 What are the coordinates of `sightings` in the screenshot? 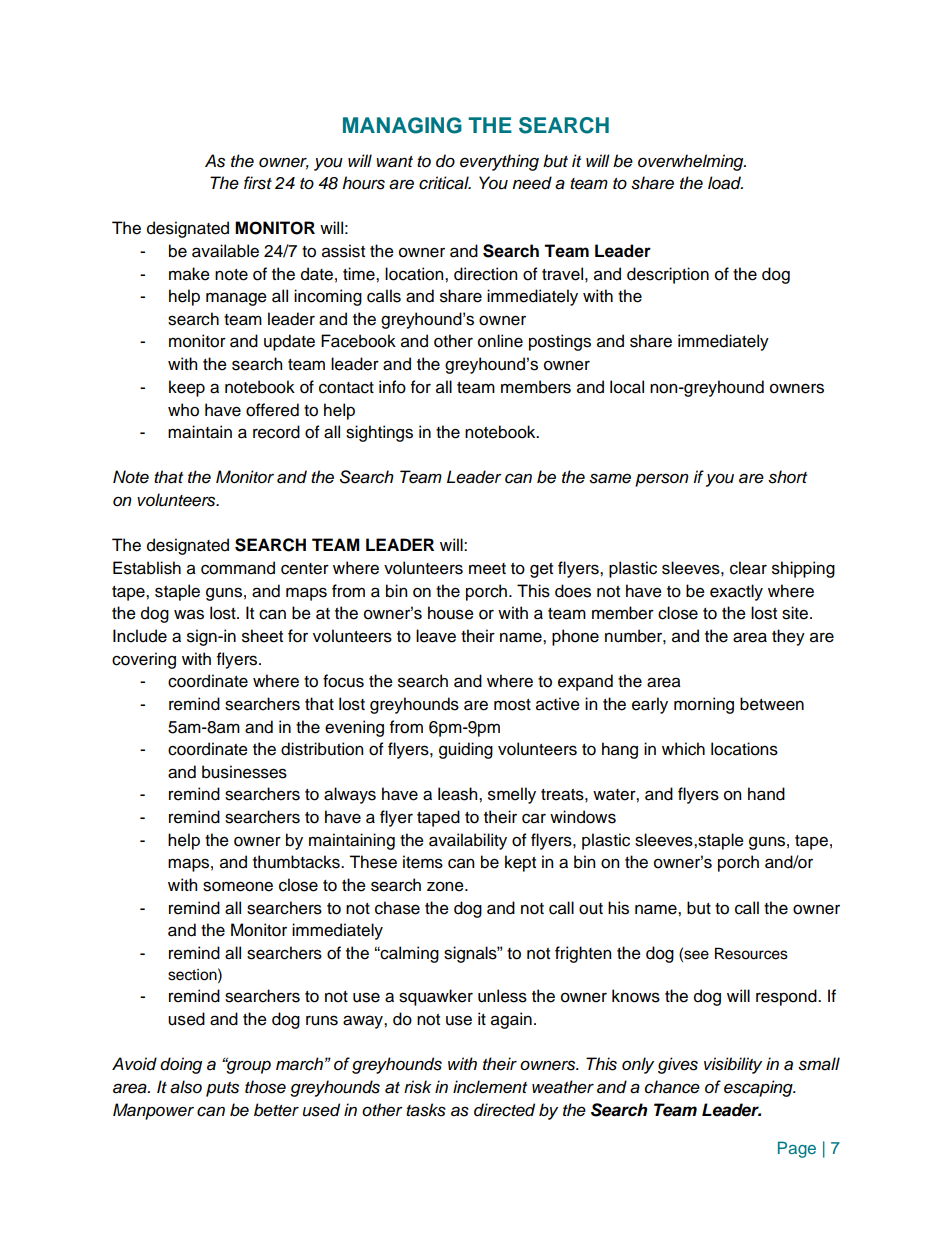 It's located at (379, 433).
